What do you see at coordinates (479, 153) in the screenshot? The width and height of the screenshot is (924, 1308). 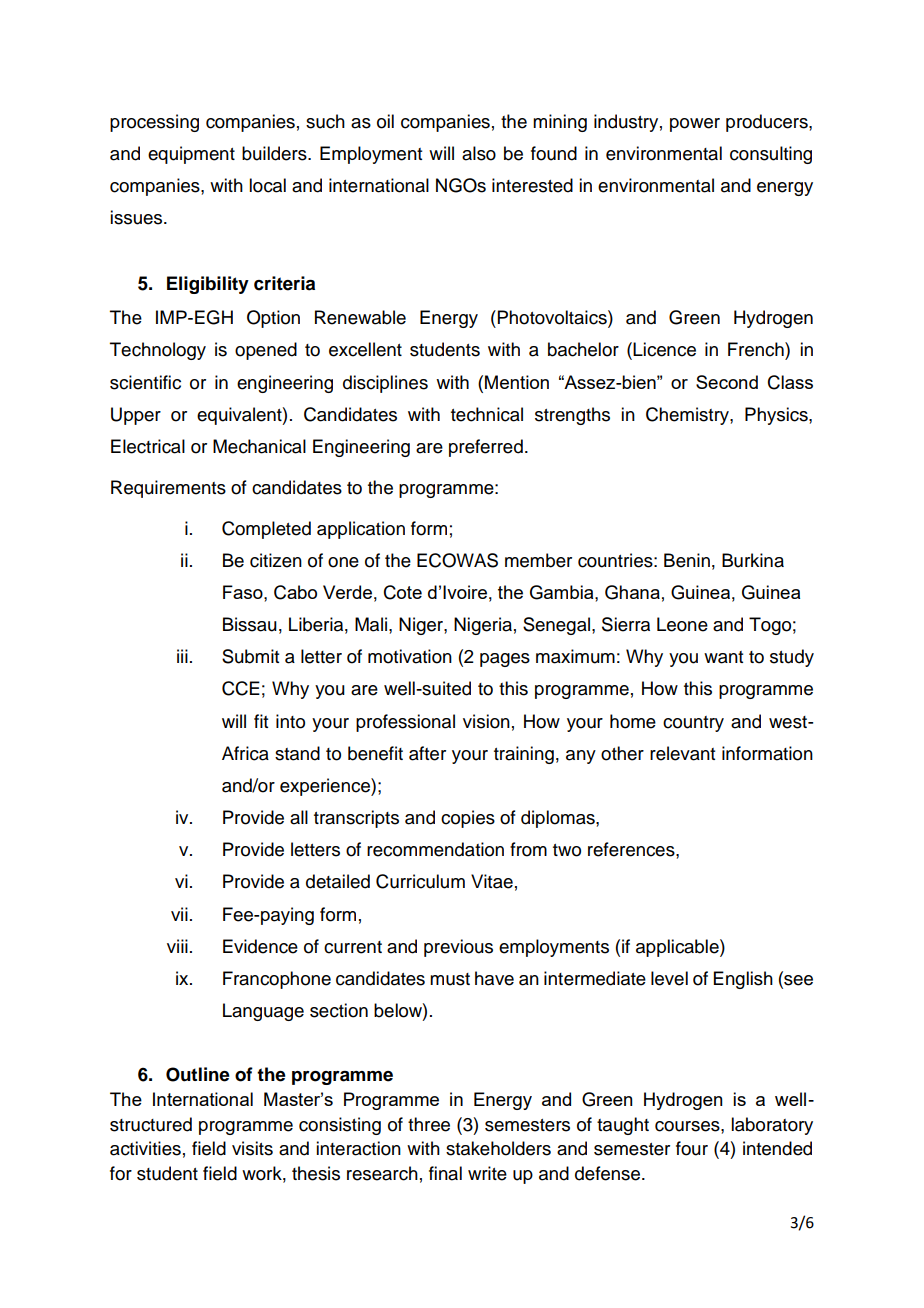 I see `also` at bounding box center [479, 153].
